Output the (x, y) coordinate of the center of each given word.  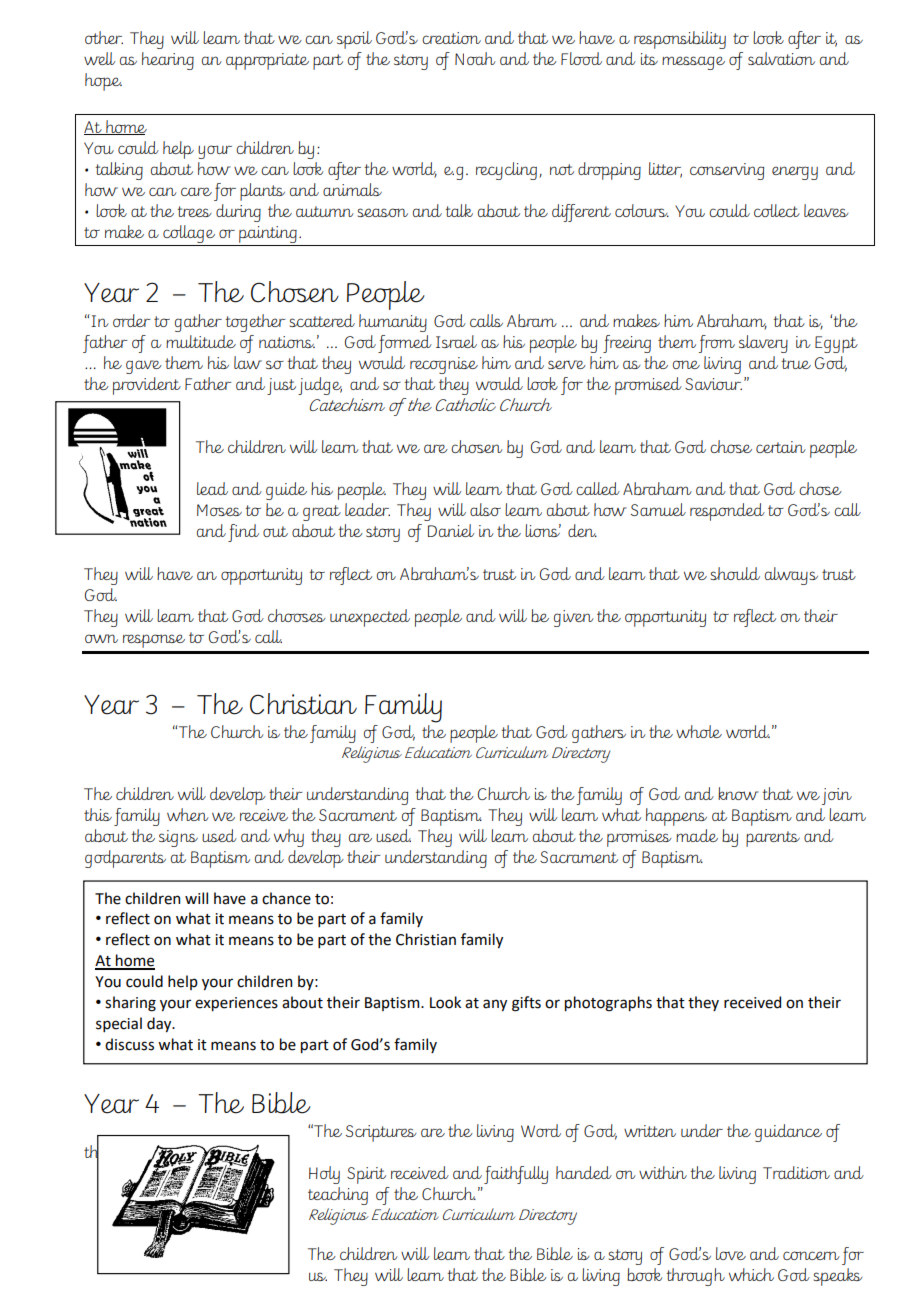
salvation (781, 58)
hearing (168, 61)
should (735, 573)
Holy (324, 1175)
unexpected (370, 618)
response (154, 641)
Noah (475, 58)
